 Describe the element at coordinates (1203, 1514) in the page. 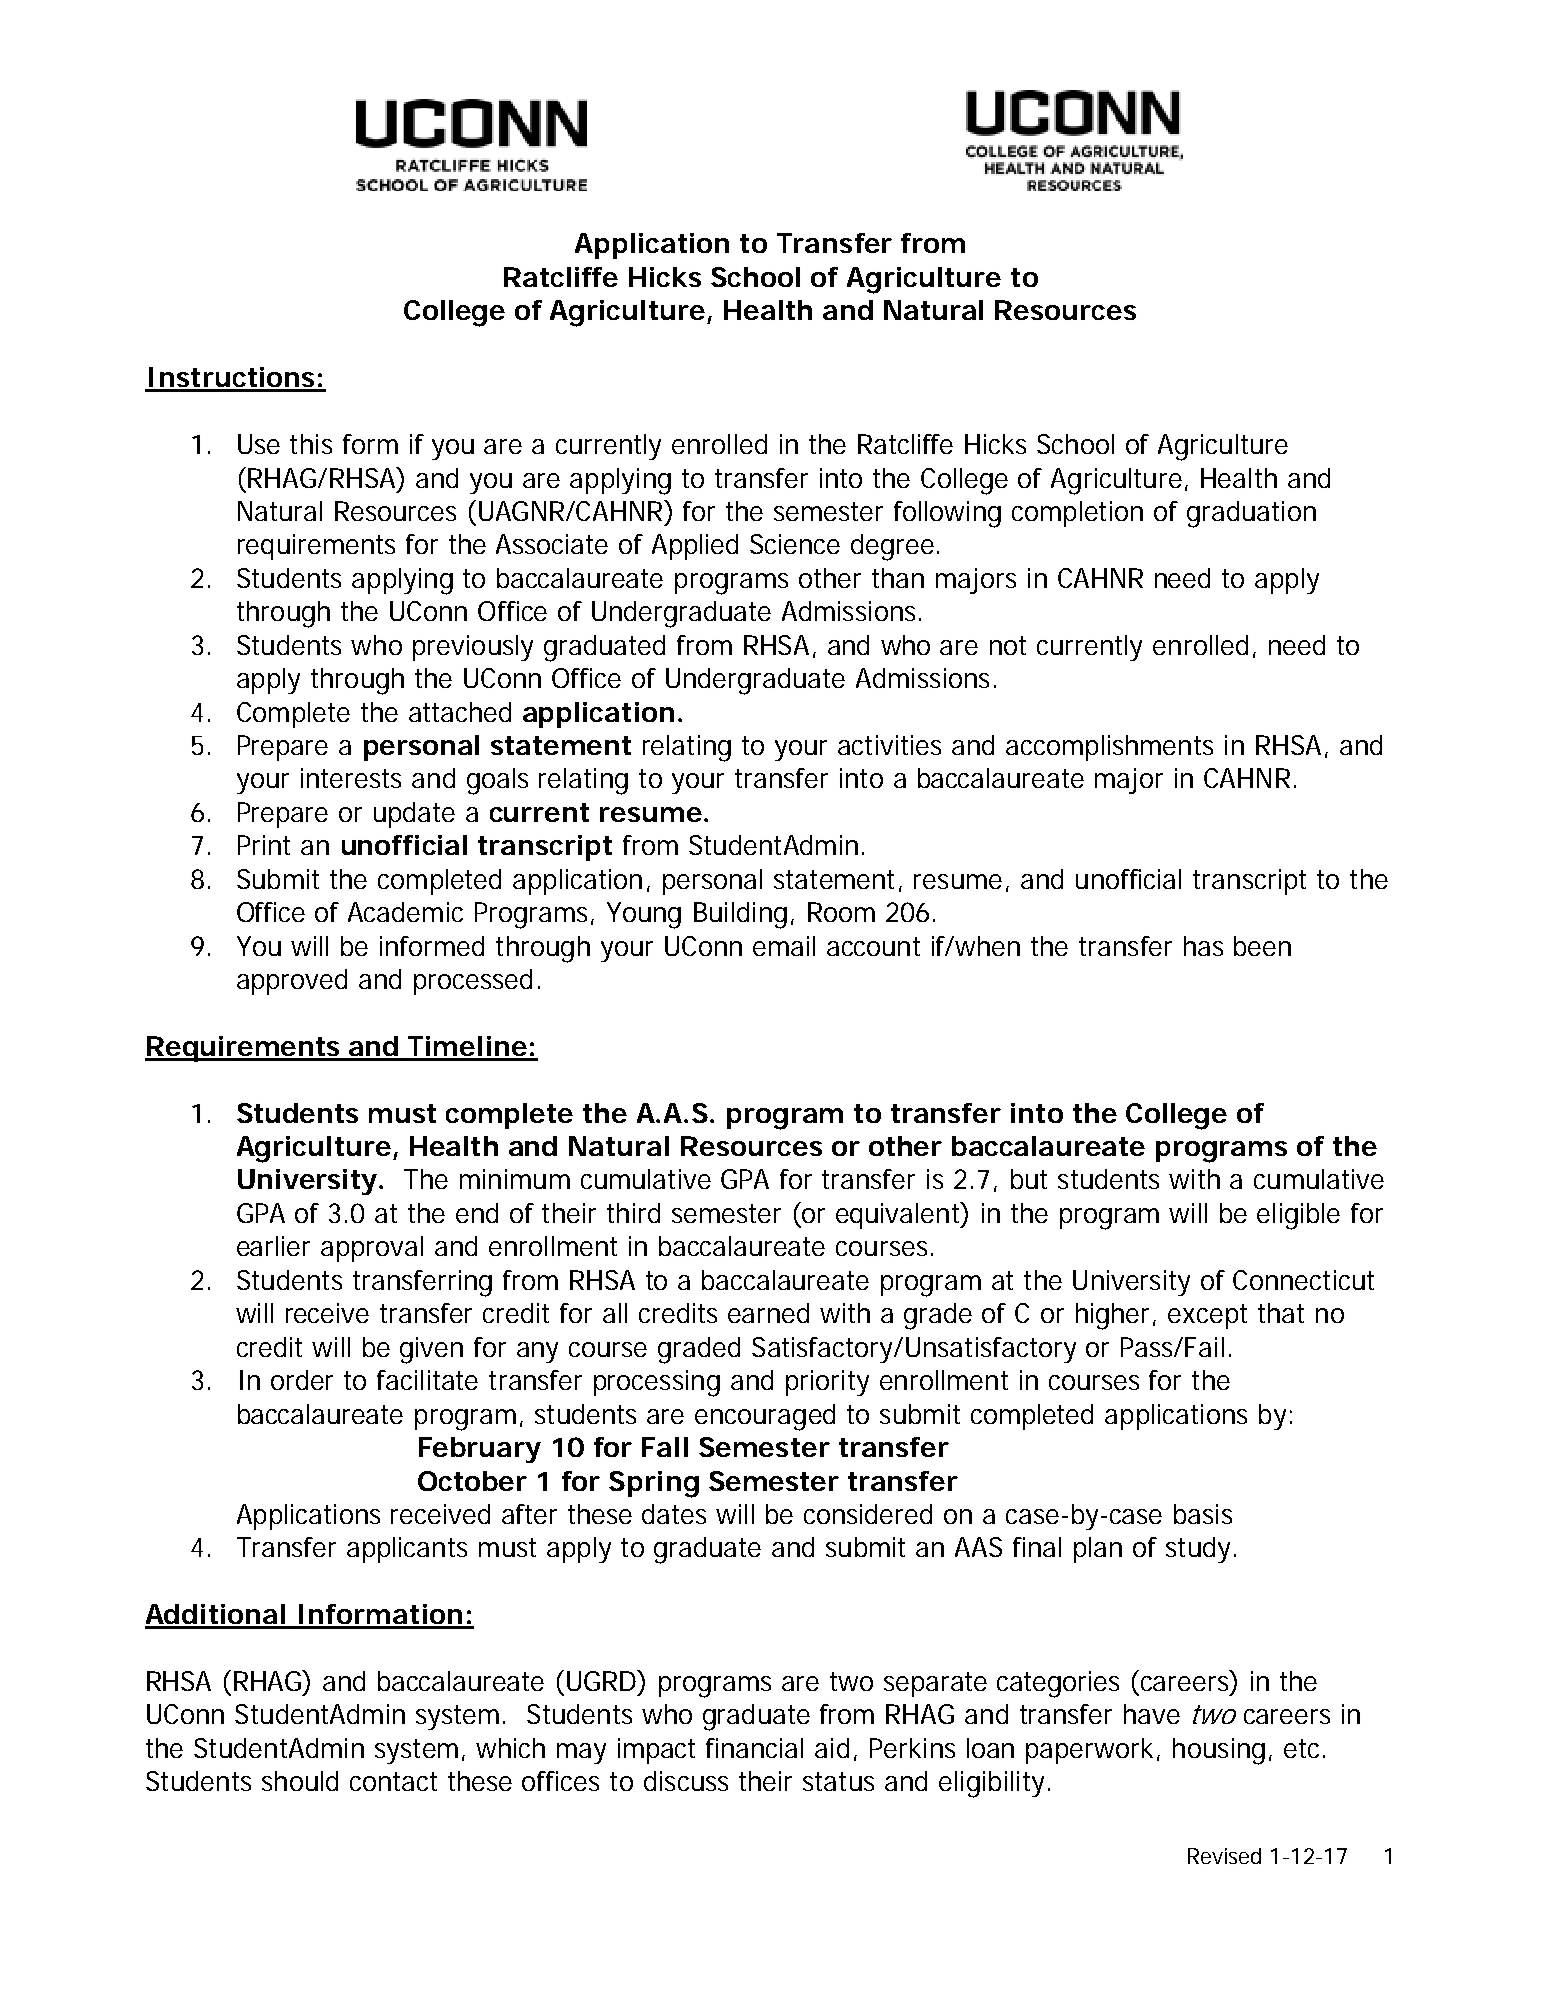

I see `basis` at that location.
